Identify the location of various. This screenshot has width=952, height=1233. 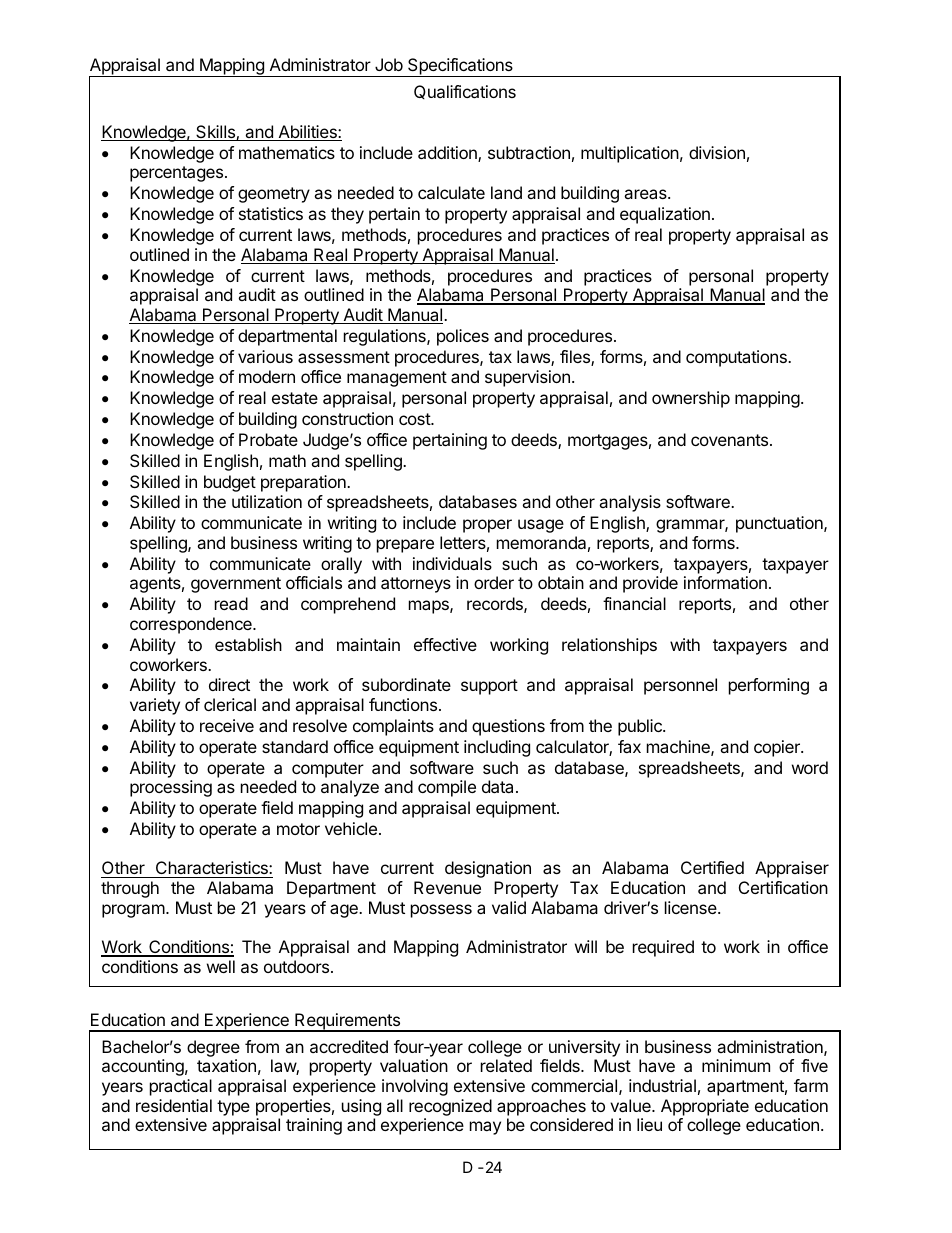
(265, 356).
